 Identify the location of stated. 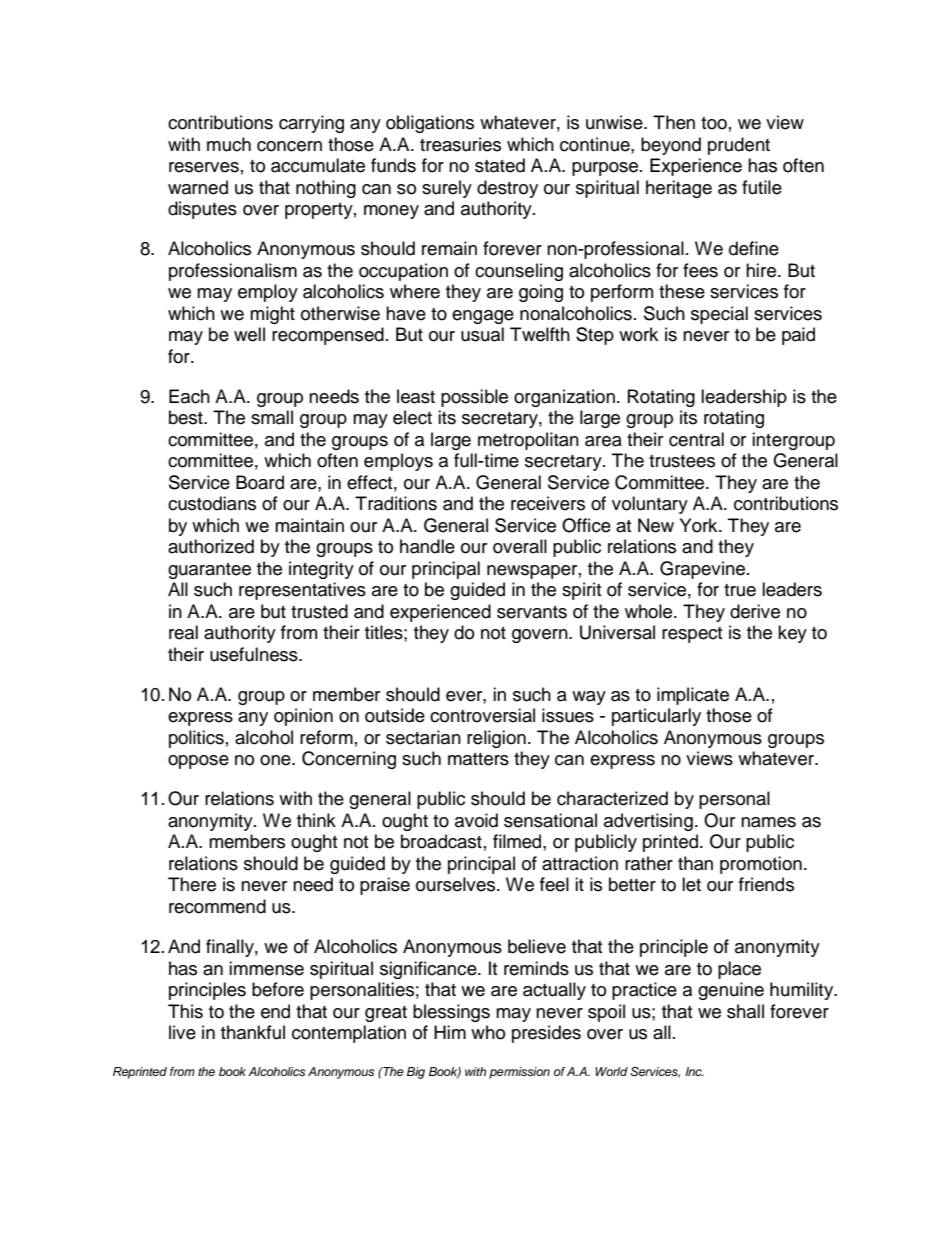
(500, 165).
